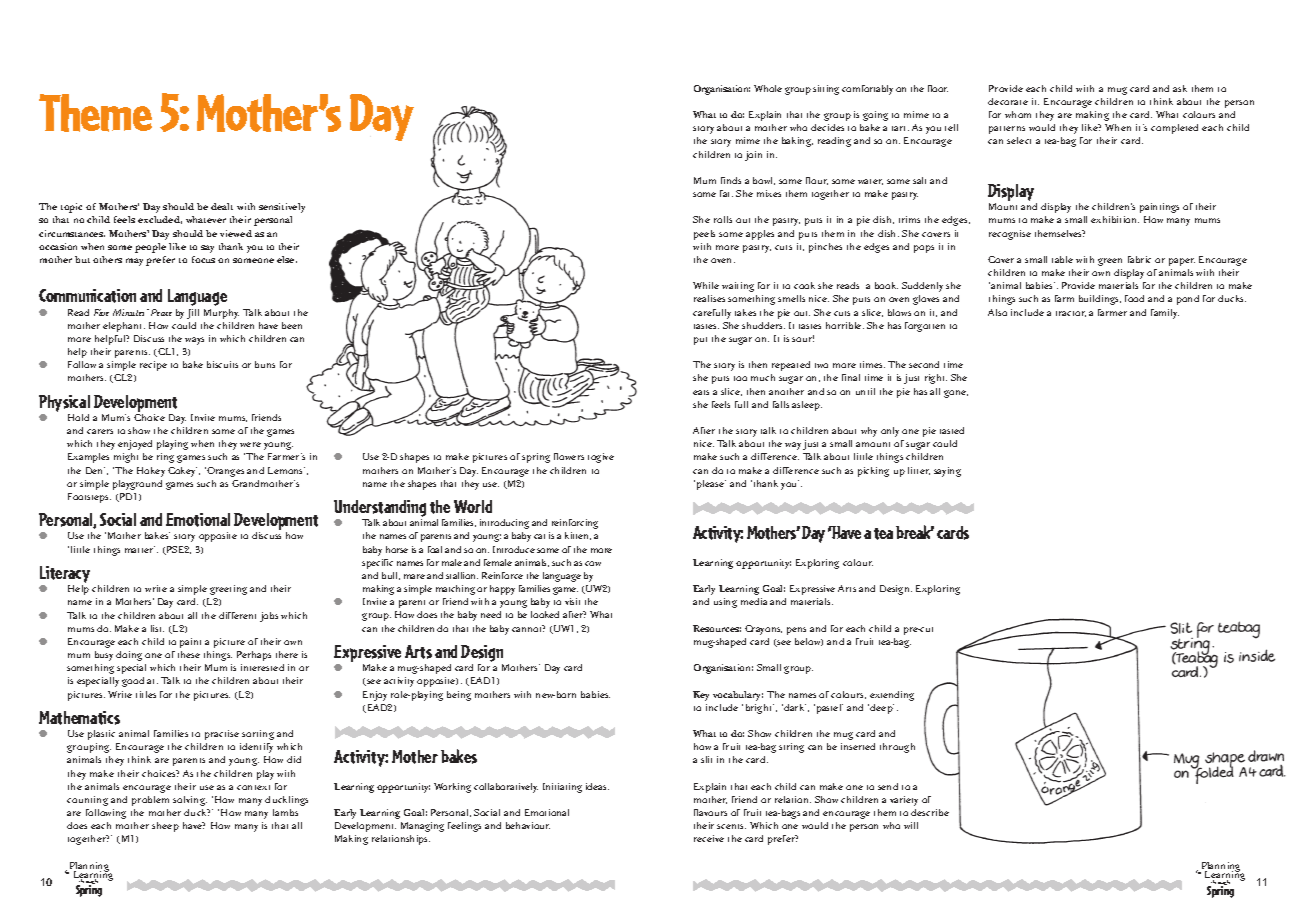 The height and width of the image is (924, 1308). I want to click on pens, so click(796, 631).
